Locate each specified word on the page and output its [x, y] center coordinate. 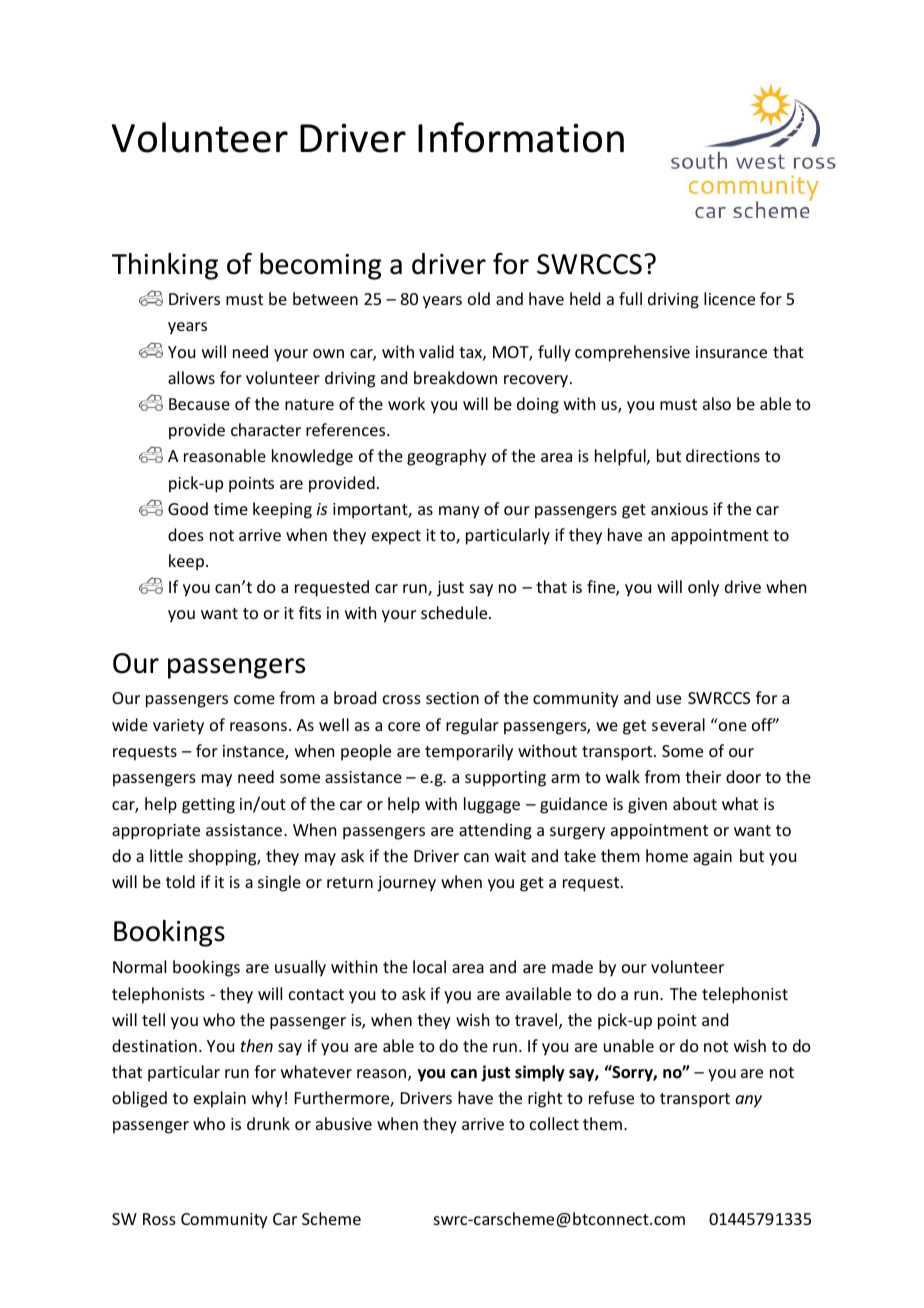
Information [521, 137]
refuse [611, 1097]
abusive [344, 1123]
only [703, 588]
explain [220, 1099]
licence [729, 298]
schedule [455, 612]
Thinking [165, 266]
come [254, 699]
